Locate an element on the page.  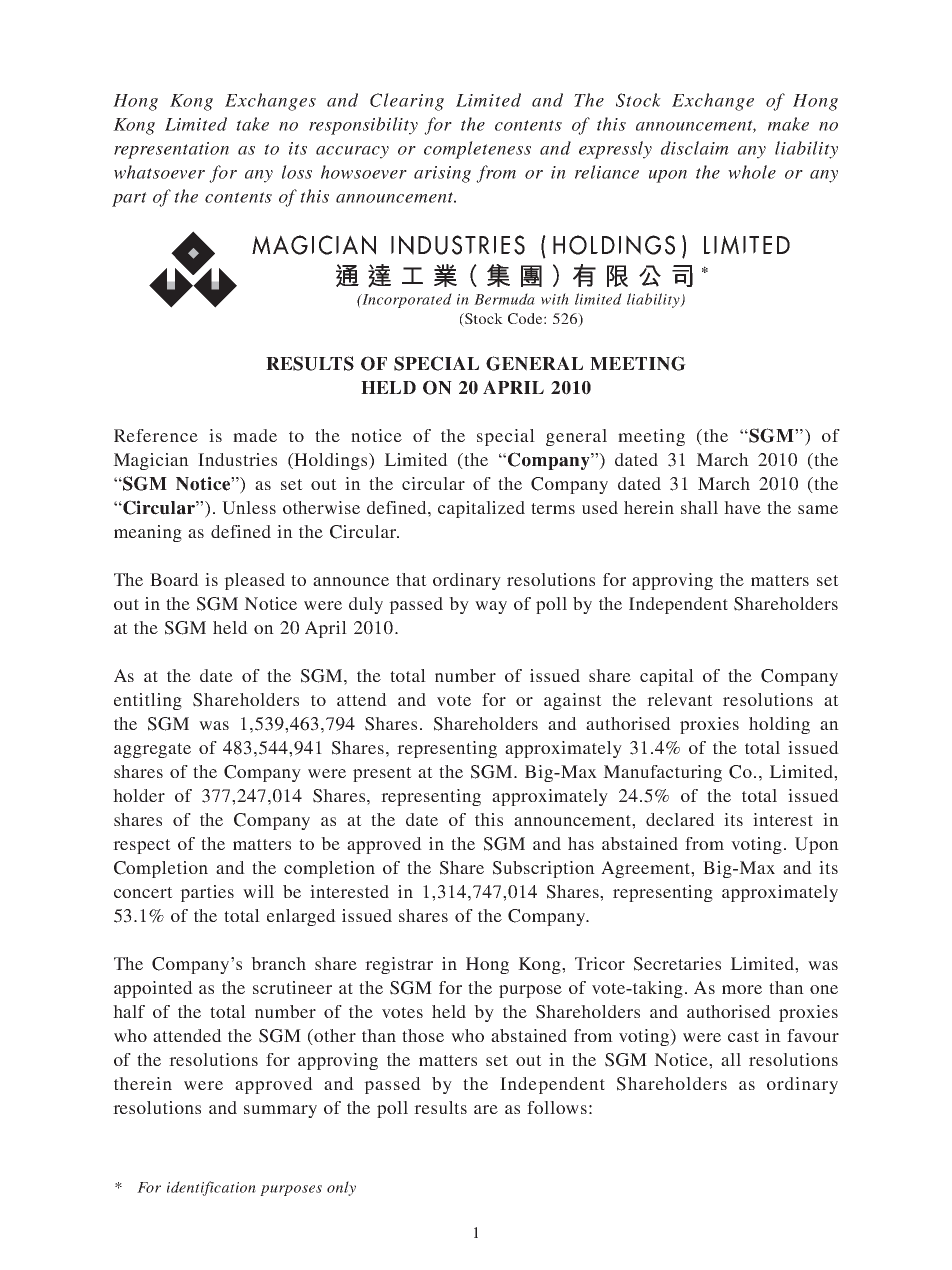
respect is located at coordinates (142, 846).
